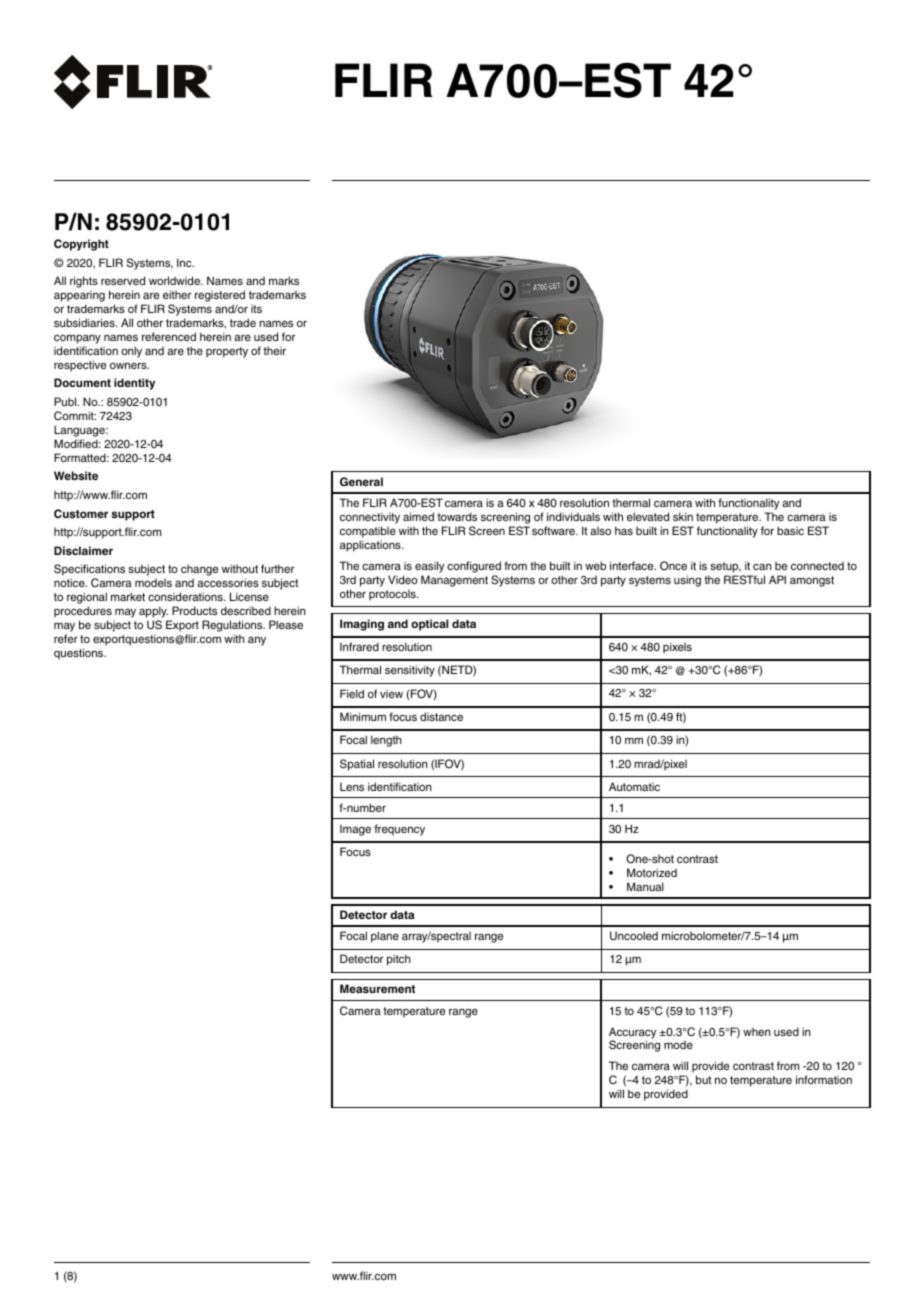 This image has width=924, height=1308. I want to click on when, so click(757, 1032).
